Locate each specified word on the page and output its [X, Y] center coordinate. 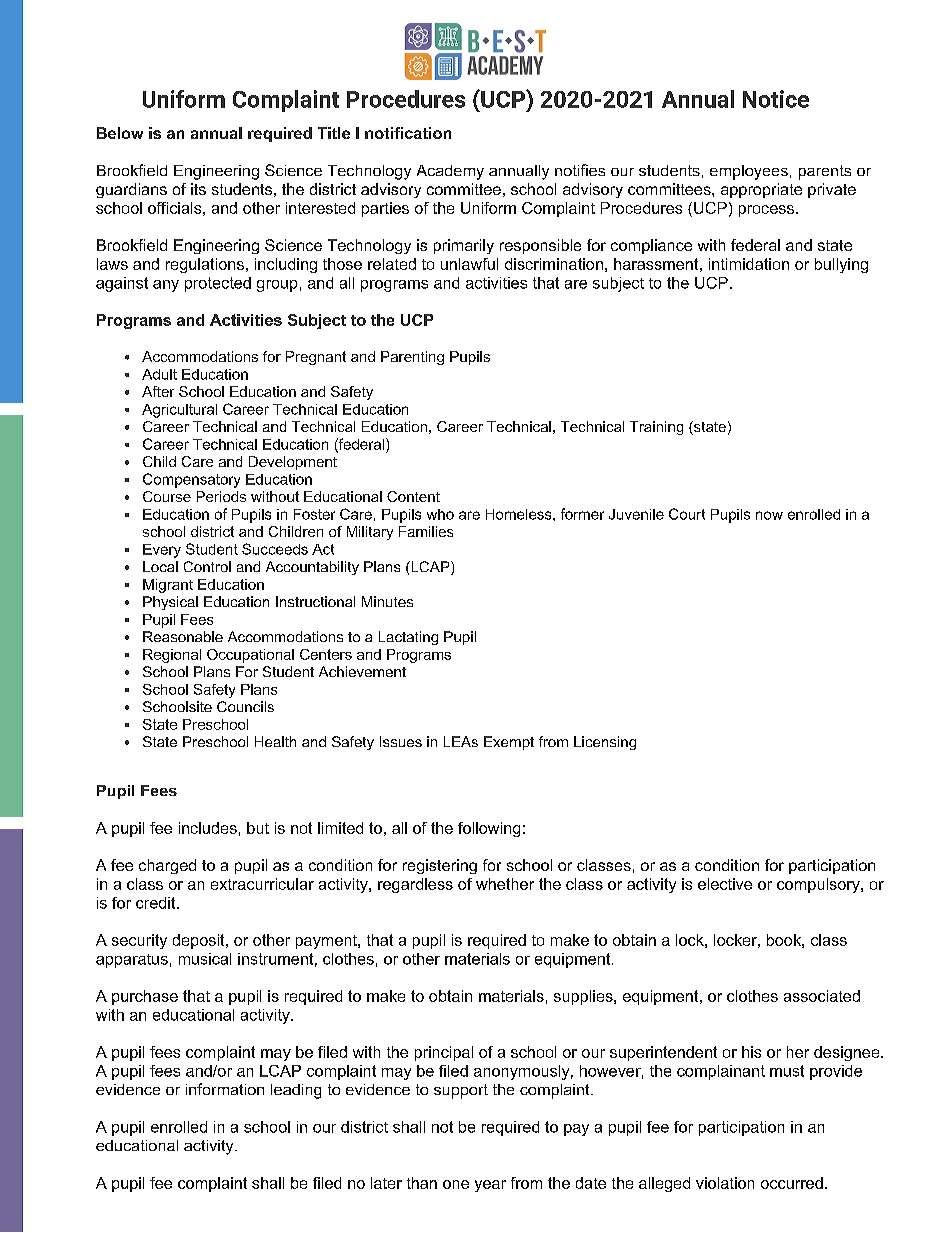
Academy [450, 172]
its [198, 189]
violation [725, 1183]
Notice [776, 99]
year [490, 1186]
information [225, 1089]
